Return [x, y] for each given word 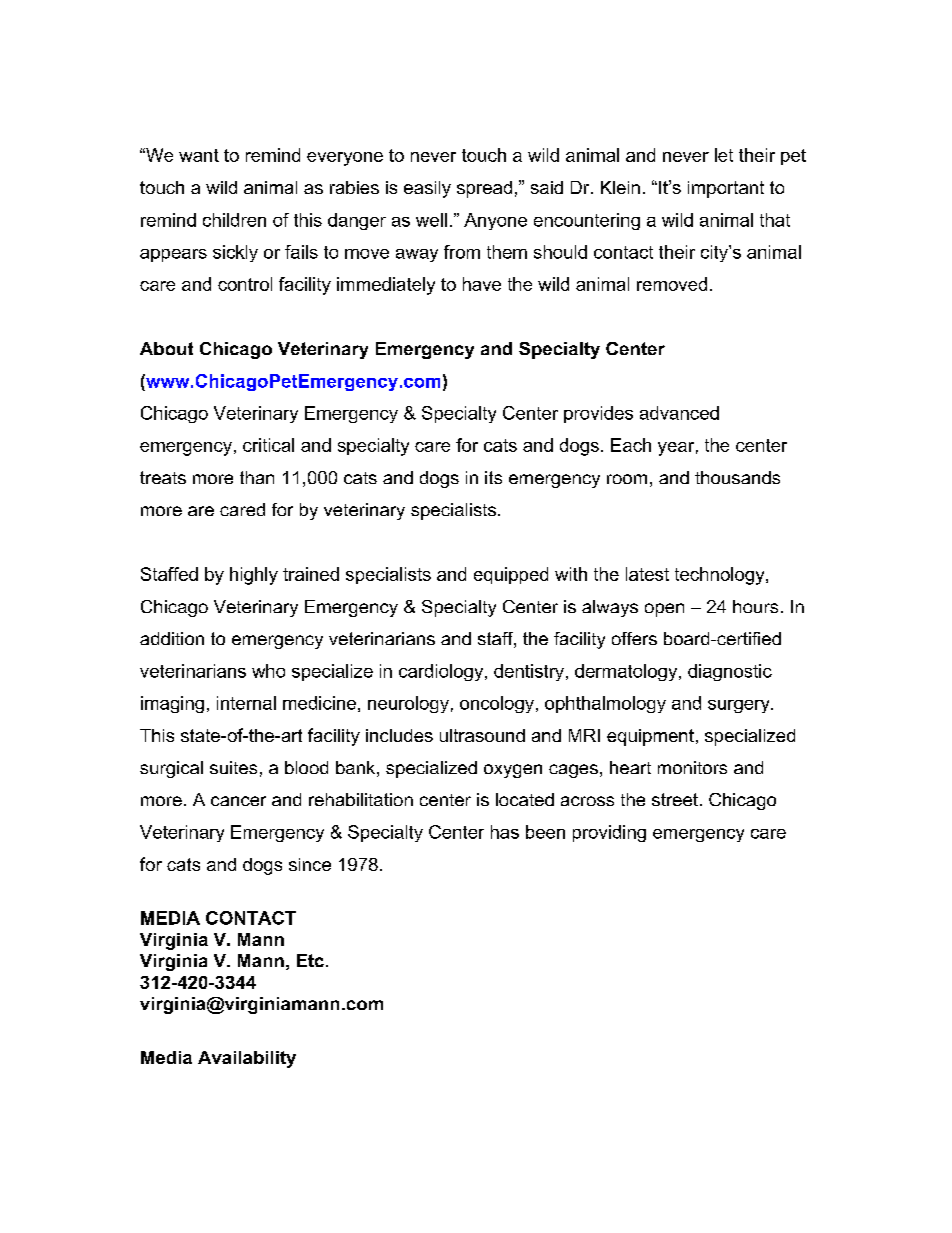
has [505, 832]
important [726, 189]
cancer [238, 801]
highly [254, 576]
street [675, 799]
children [234, 220]
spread [484, 189]
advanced [679, 413]
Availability [247, 1059]
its [493, 477]
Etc [310, 960]
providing [609, 833]
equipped [511, 575]
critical [268, 445]
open [664, 610]
